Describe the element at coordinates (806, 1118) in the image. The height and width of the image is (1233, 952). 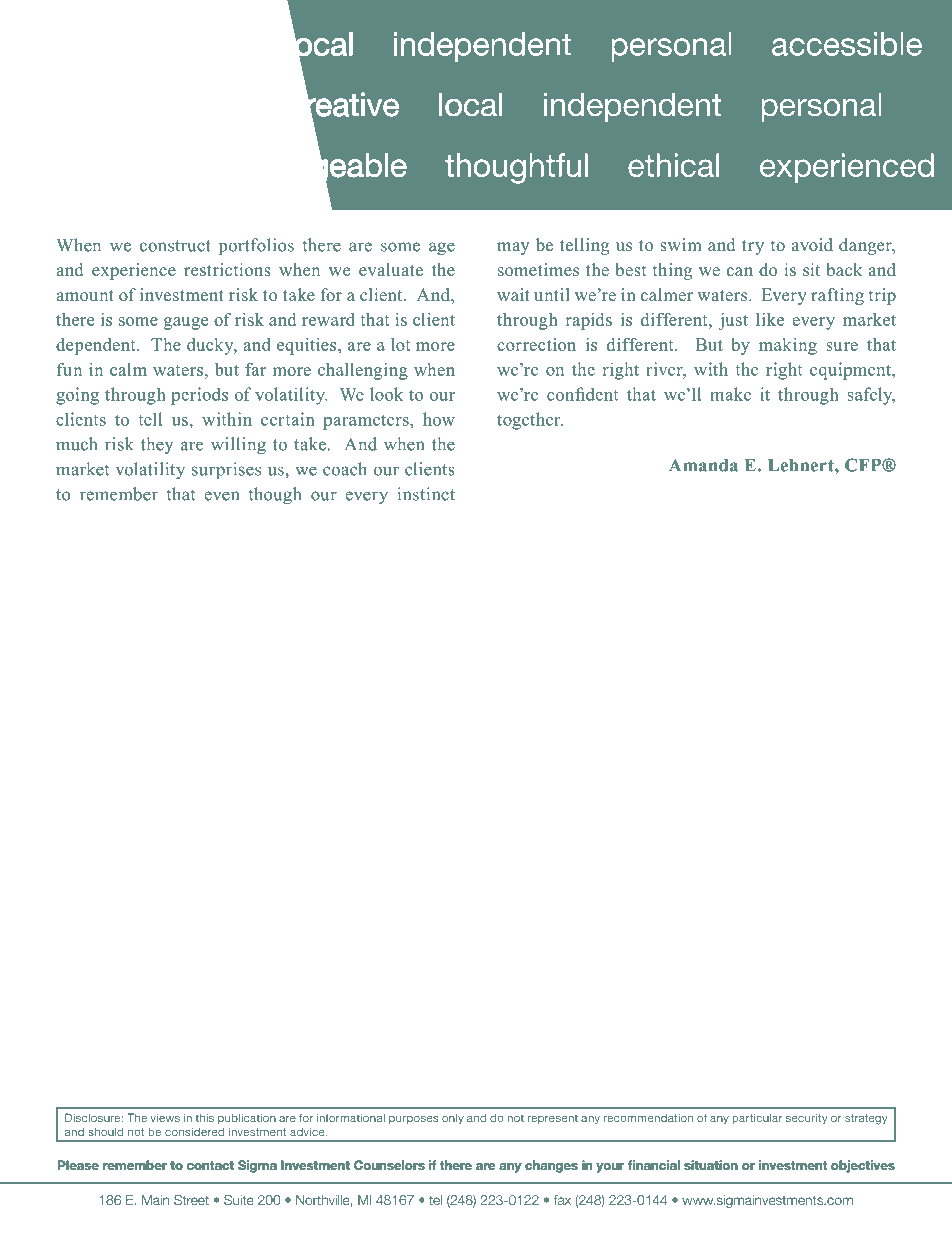
I see `security` at that location.
